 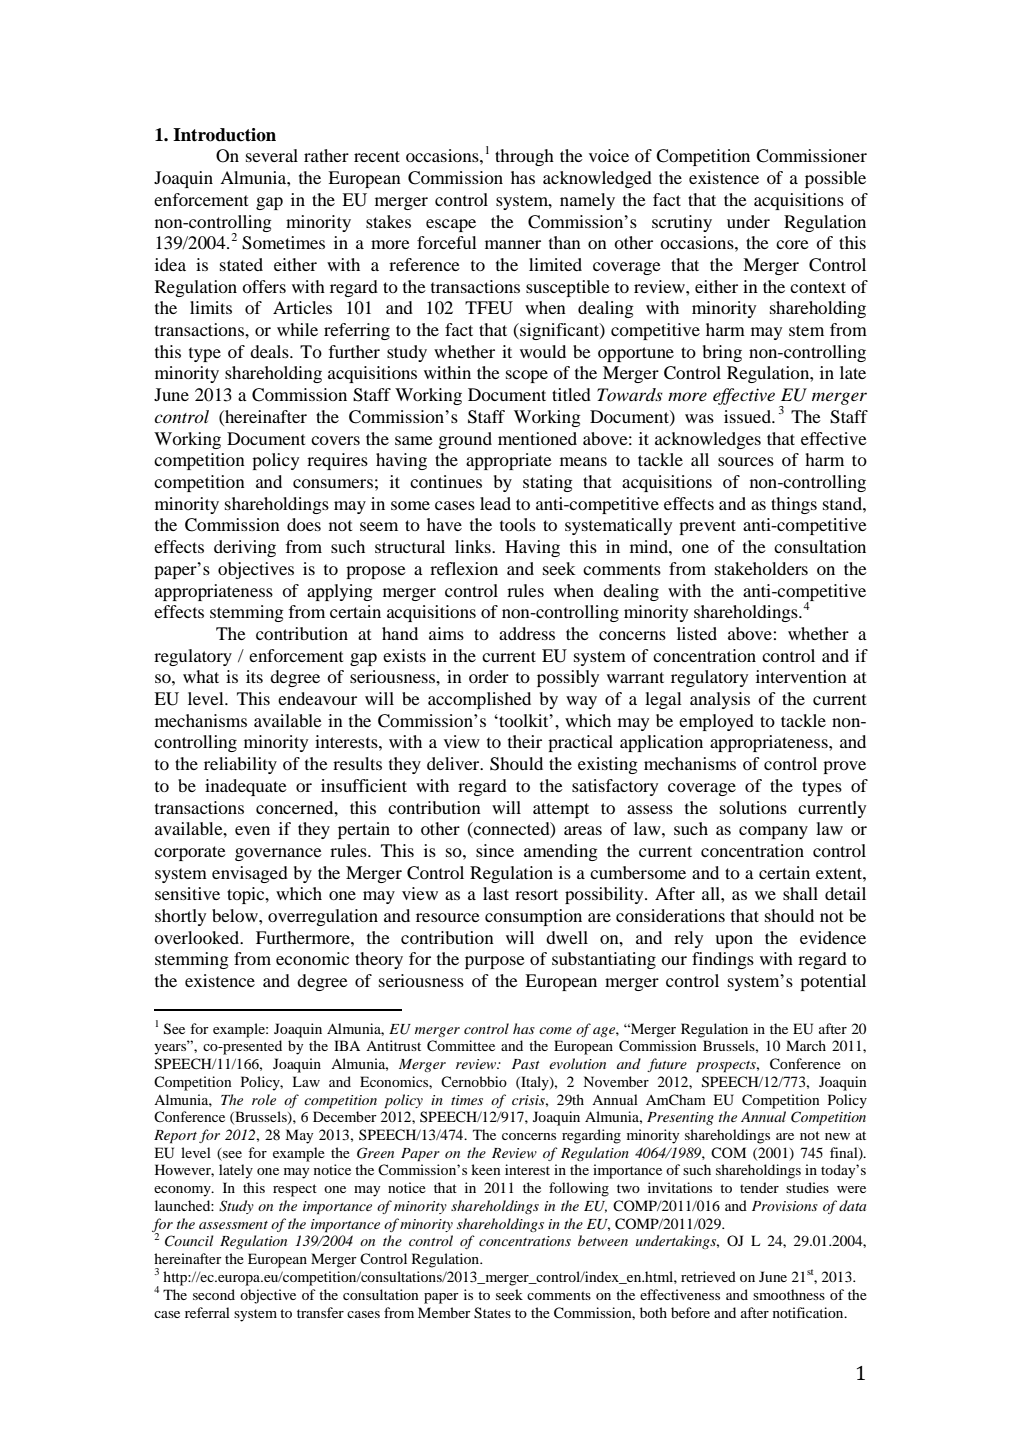 I want to click on employed, so click(x=716, y=722).
